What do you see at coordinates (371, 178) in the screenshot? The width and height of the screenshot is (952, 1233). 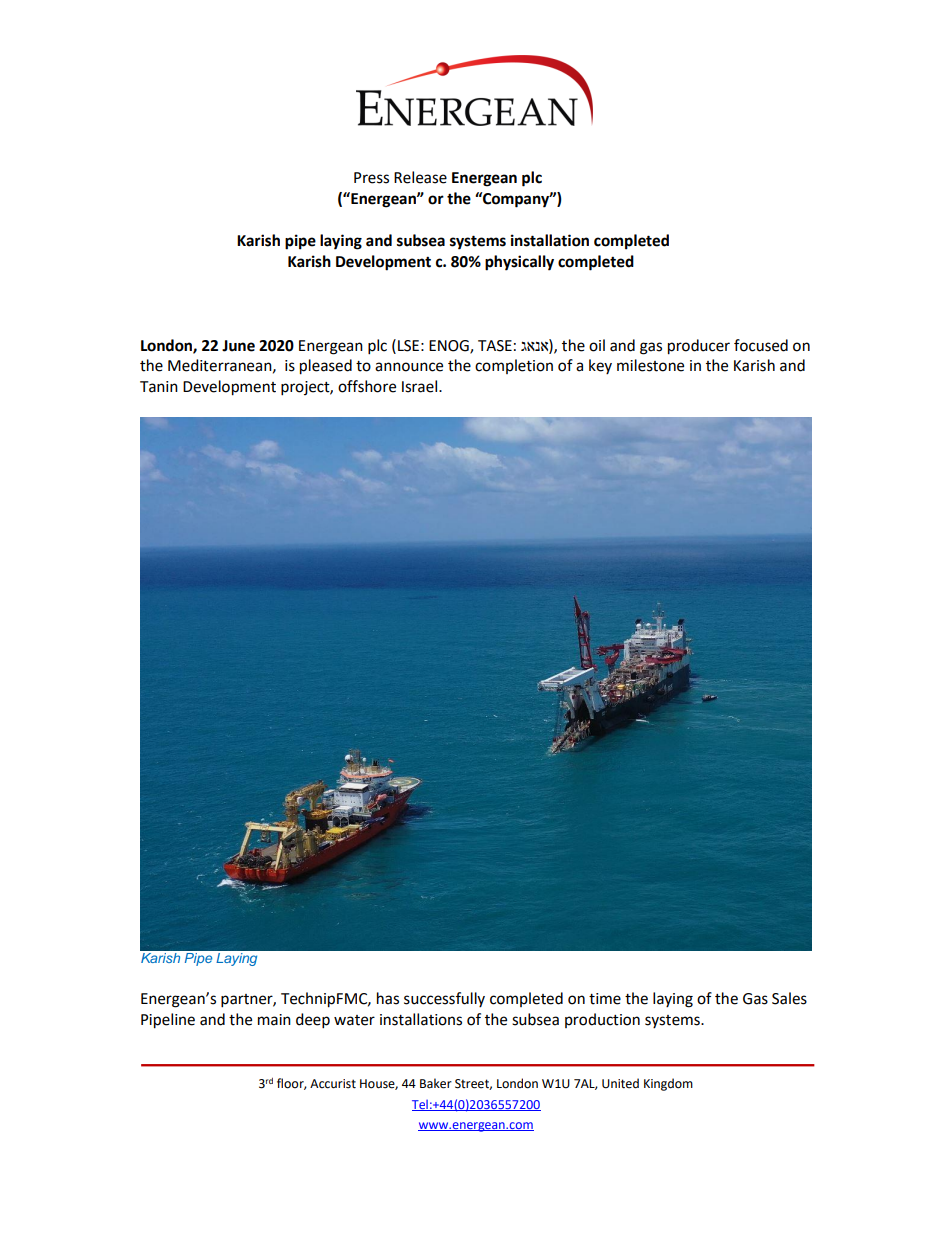 I see `Press` at bounding box center [371, 178].
